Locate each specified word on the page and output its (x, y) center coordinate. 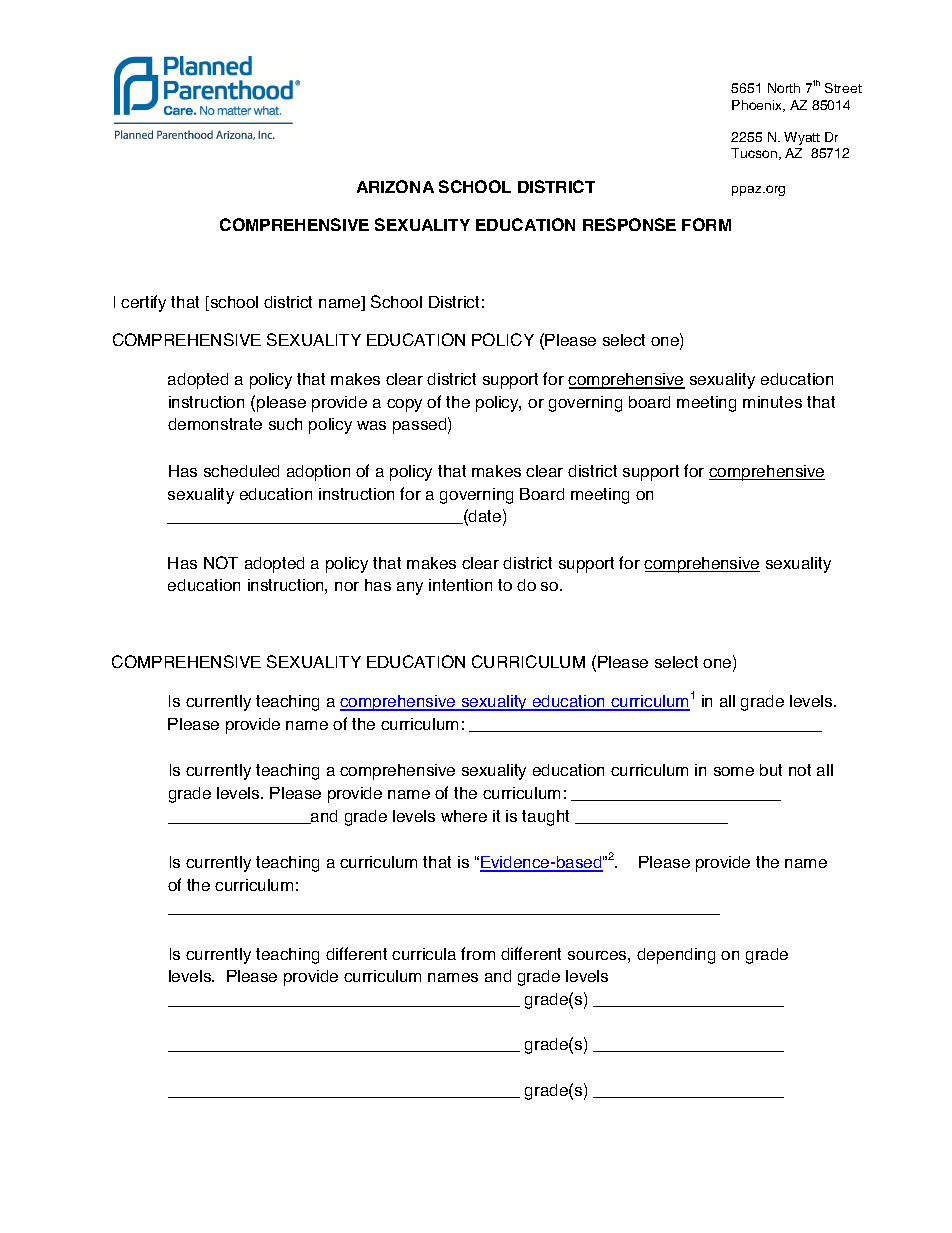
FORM (706, 224)
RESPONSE (629, 224)
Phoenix (758, 106)
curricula (424, 954)
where (464, 816)
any (410, 588)
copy (404, 405)
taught (545, 818)
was (371, 425)
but (771, 770)
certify (143, 303)
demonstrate (215, 424)
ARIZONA (395, 186)
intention (460, 585)
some (734, 771)
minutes (772, 402)
